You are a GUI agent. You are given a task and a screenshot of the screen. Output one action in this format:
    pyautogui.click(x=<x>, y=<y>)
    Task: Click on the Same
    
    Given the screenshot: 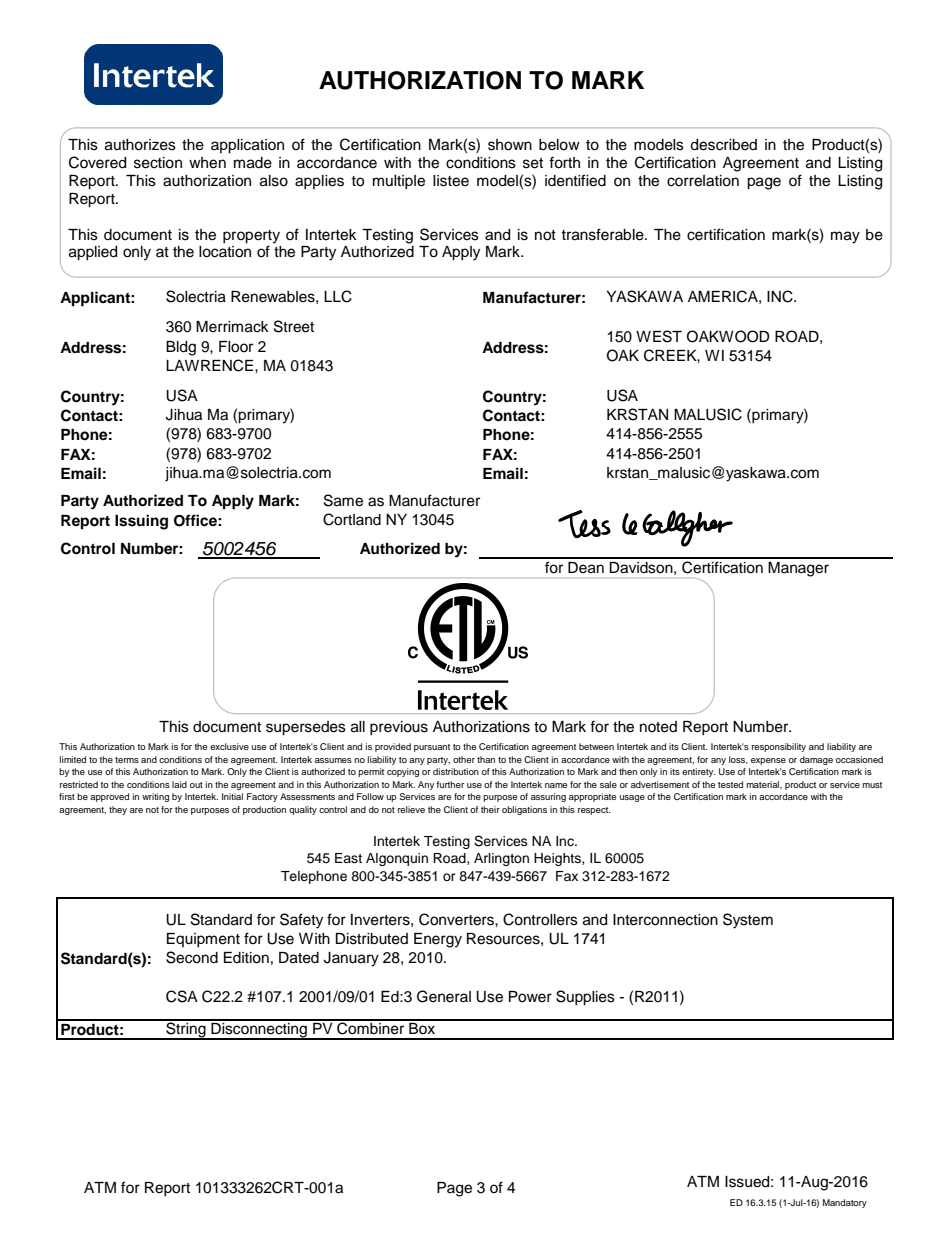 What is the action you would take?
    pyautogui.click(x=343, y=500)
